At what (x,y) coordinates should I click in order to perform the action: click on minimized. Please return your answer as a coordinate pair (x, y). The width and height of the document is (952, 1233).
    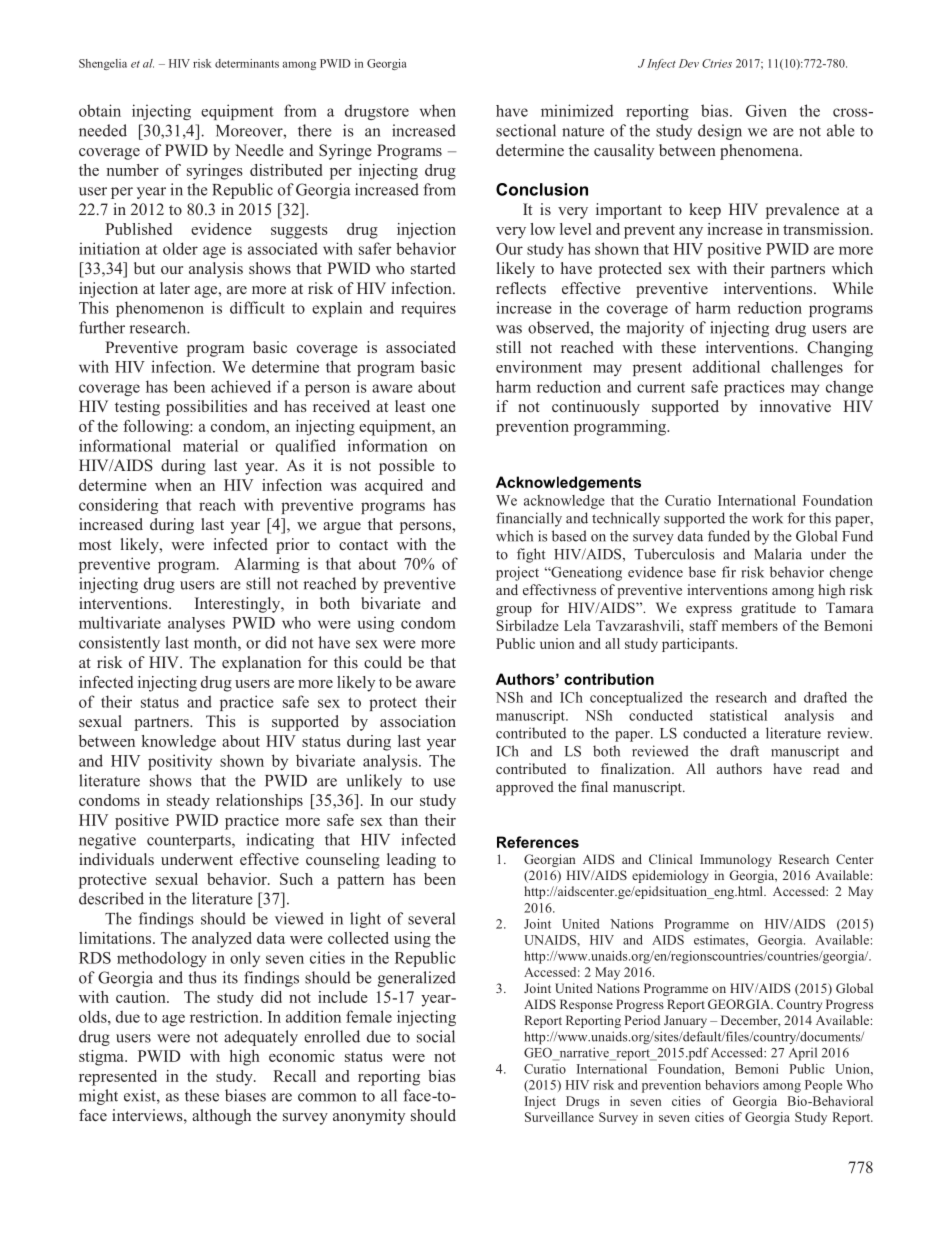
    Looking at the image, I should click on (577, 110).
